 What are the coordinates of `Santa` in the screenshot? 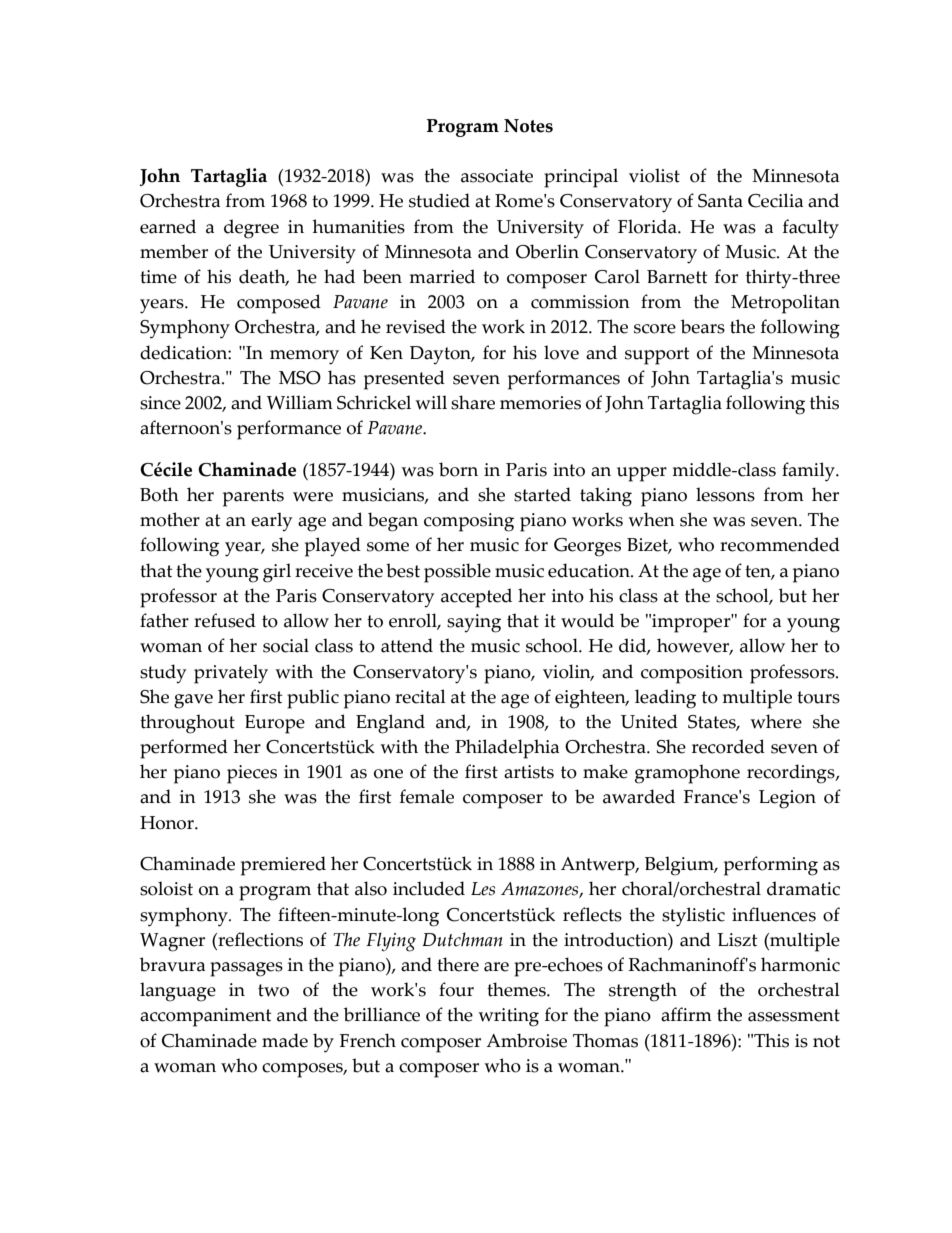 It's located at (720, 201).
